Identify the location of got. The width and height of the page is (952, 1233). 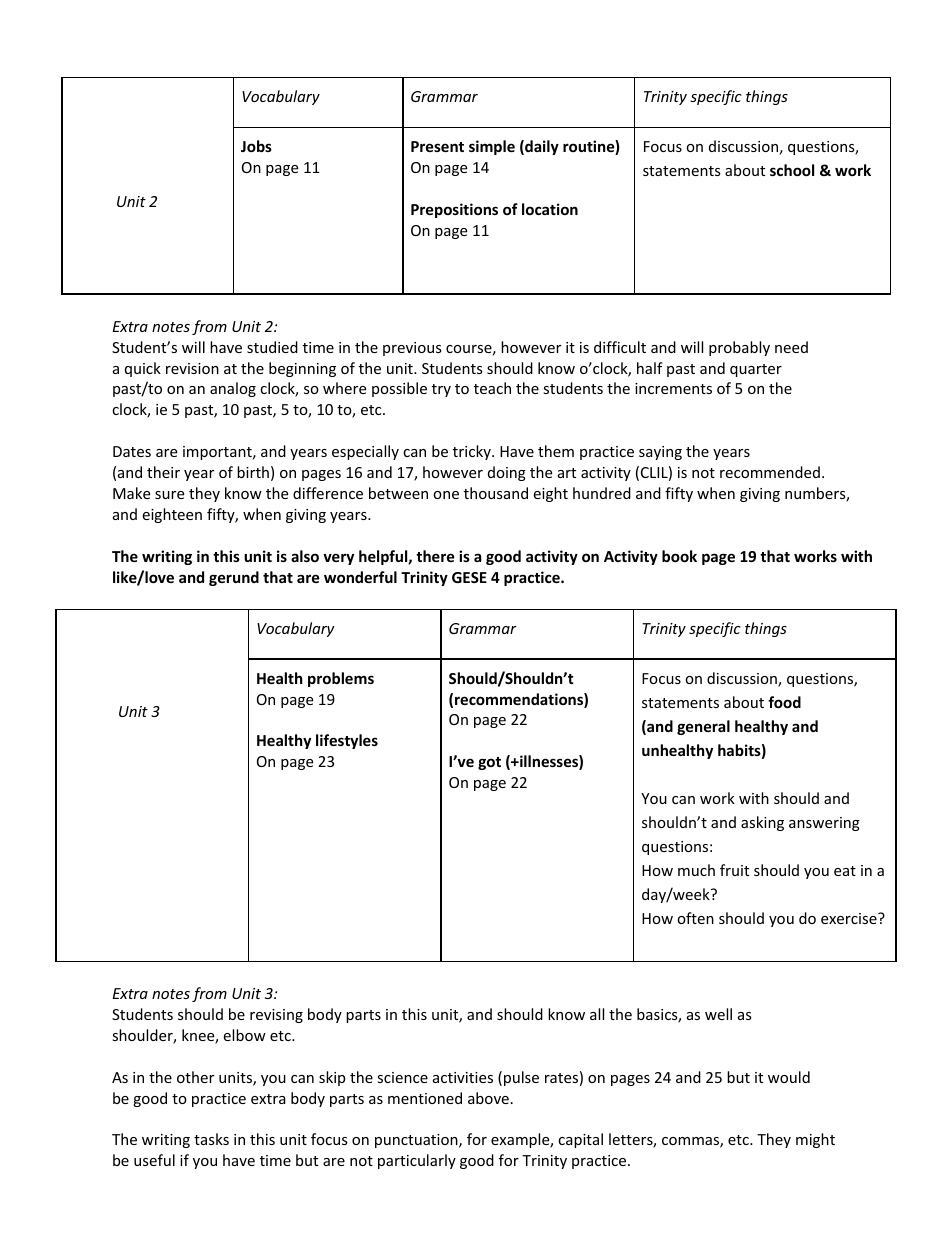
(489, 763).
